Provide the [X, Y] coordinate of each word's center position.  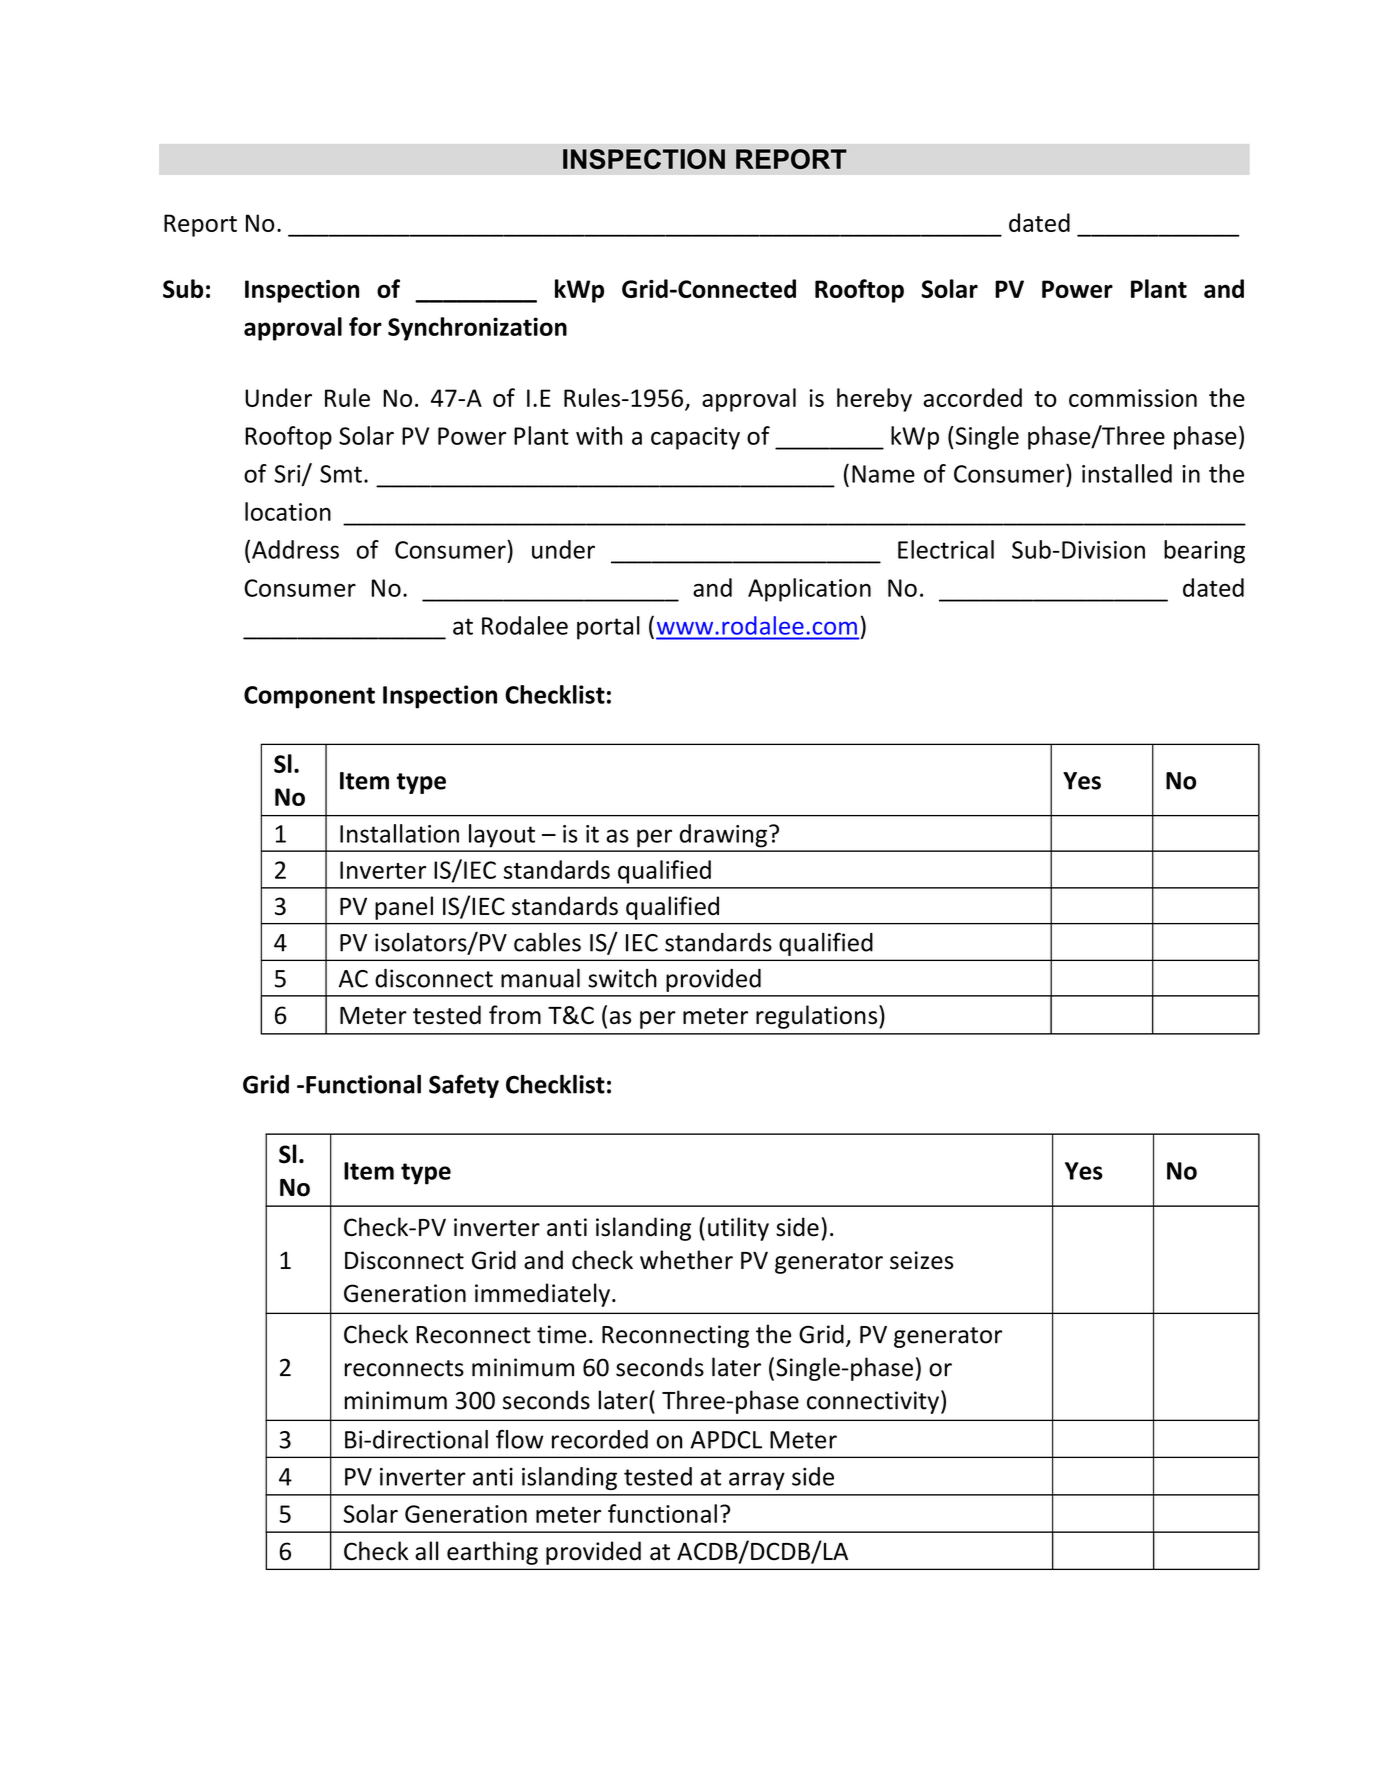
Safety [464, 1086]
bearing [1204, 552]
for [365, 326]
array [757, 1481]
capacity [695, 438]
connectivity [873, 1402]
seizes [921, 1260]
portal [608, 628]
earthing [492, 1553]
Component [309, 697]
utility [738, 1229]
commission [1133, 398]
